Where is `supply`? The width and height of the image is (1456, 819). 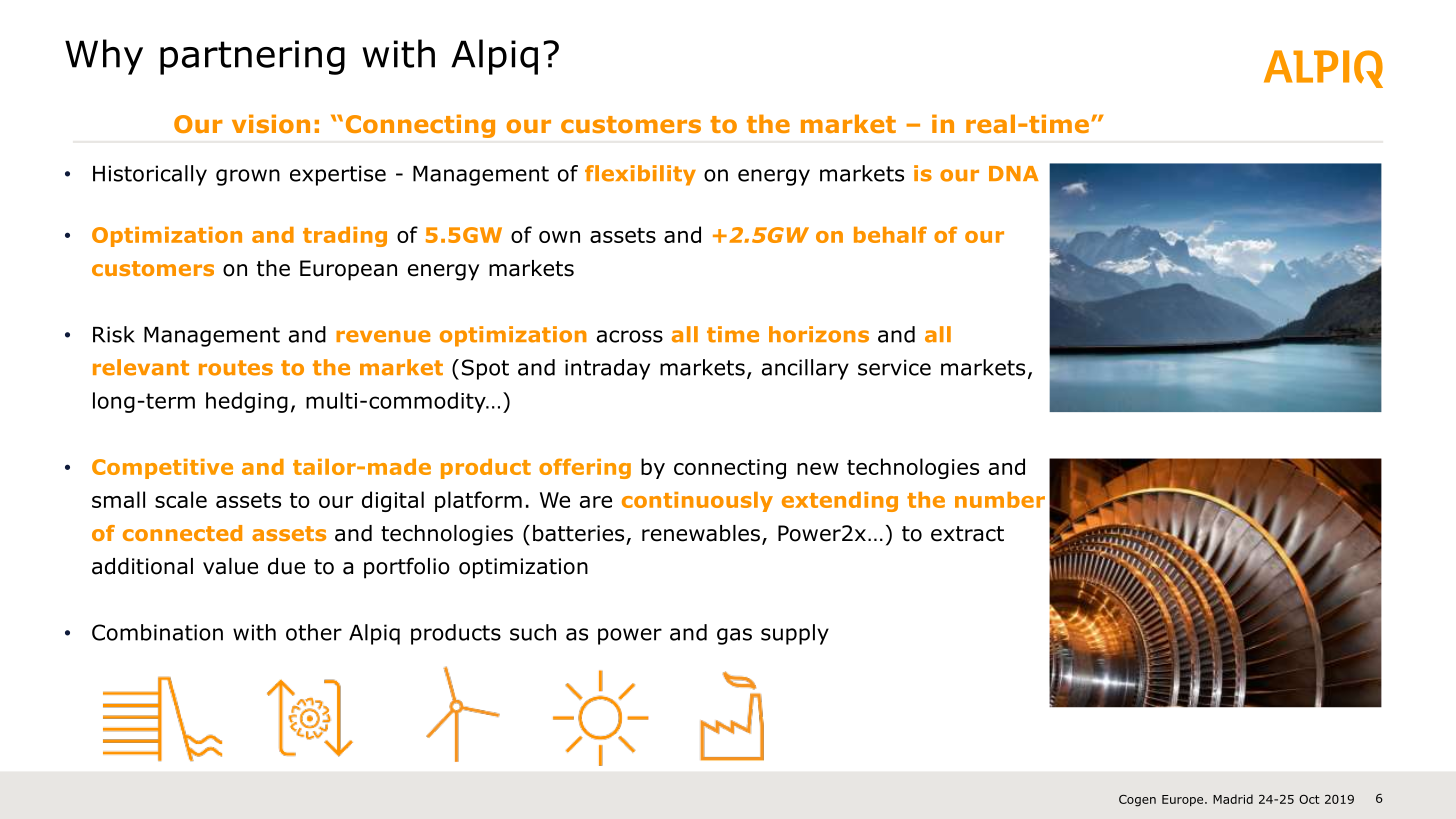 supply is located at coordinates (795, 634).
